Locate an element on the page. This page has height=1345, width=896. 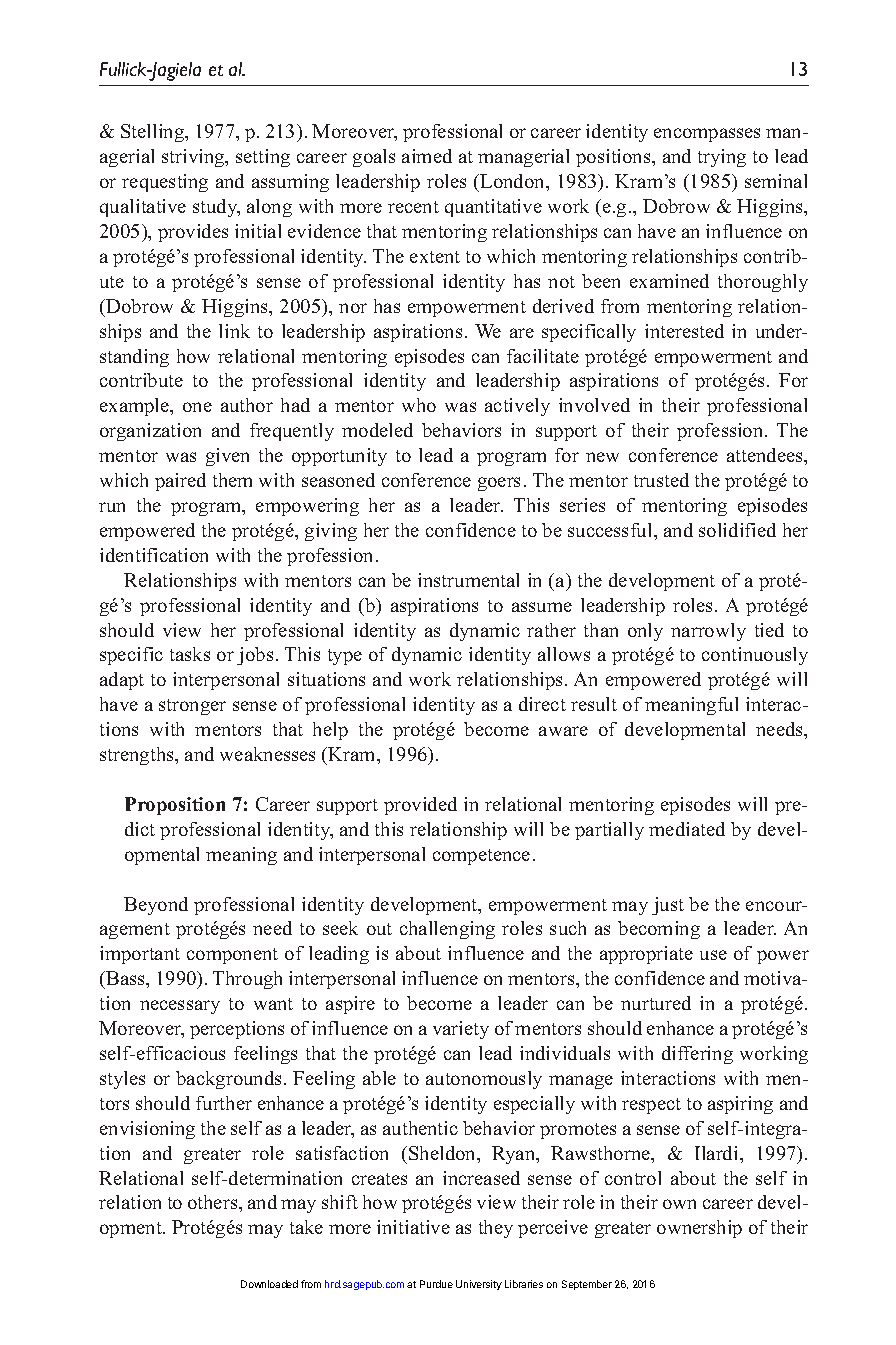
requesting is located at coordinates (165, 183).
